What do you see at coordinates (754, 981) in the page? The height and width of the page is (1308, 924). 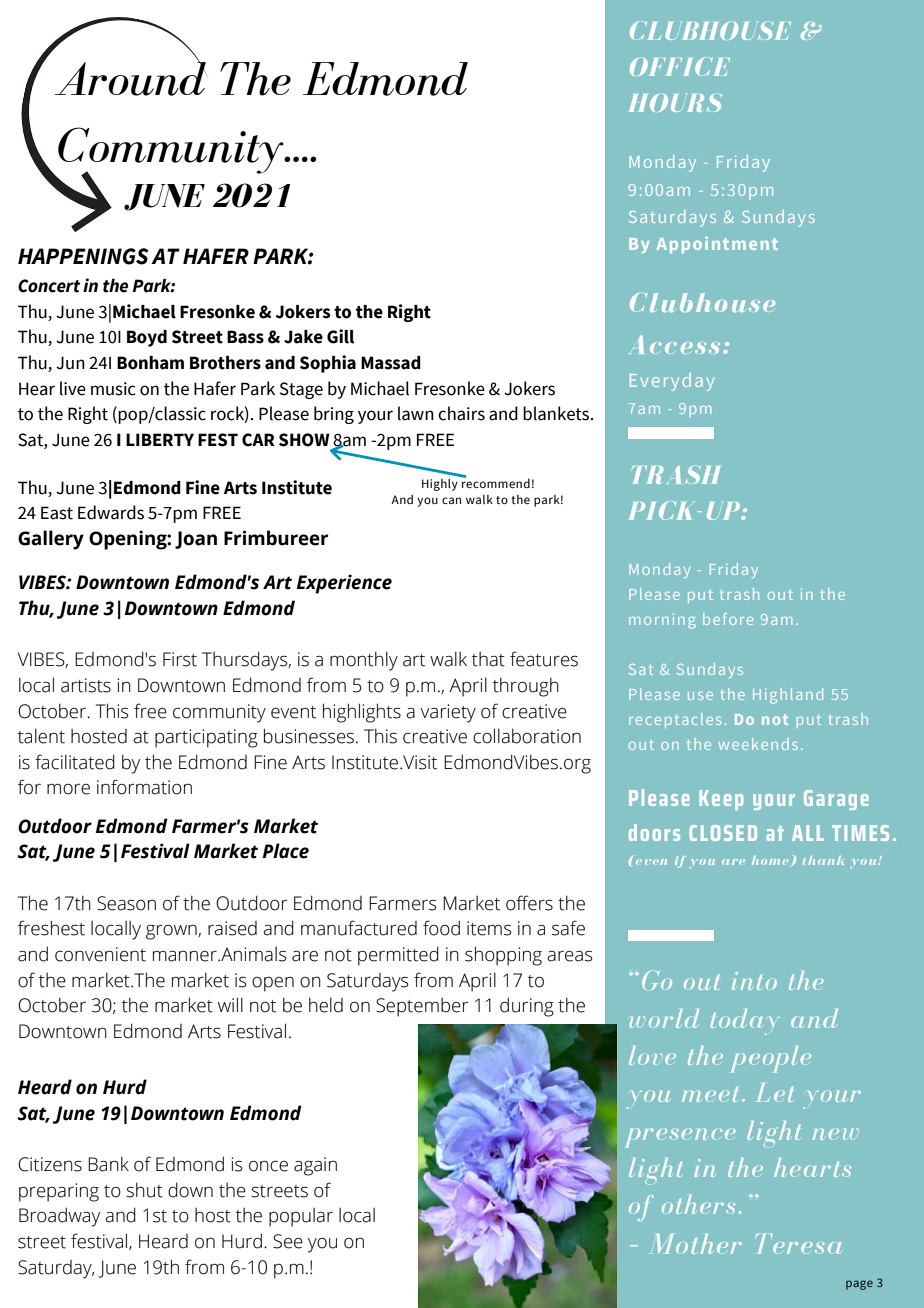 I see `into` at bounding box center [754, 981].
